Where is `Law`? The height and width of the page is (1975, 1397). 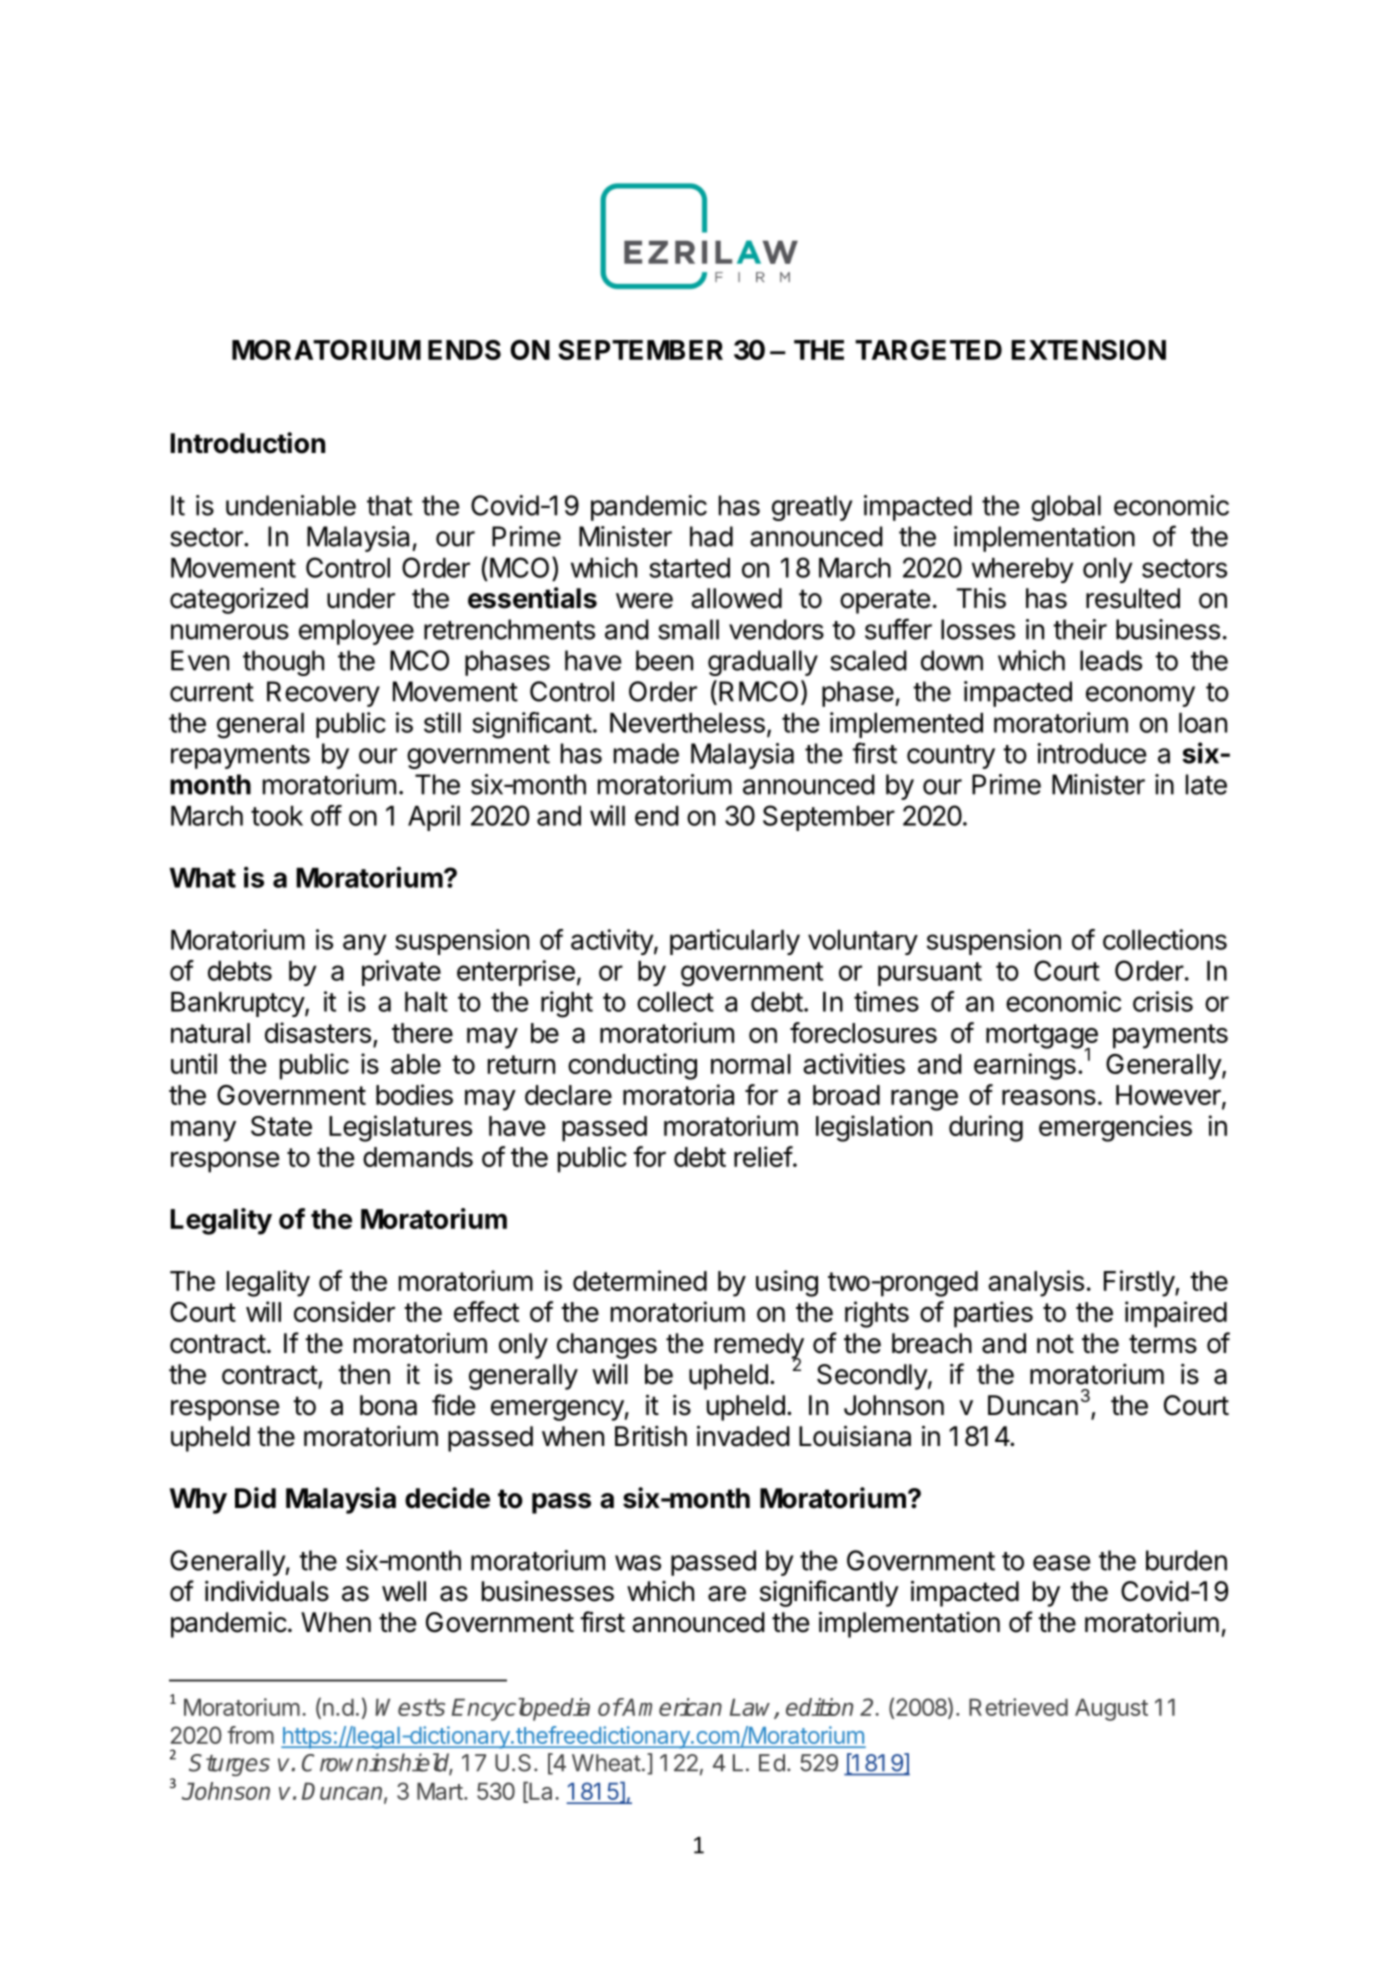 Law is located at coordinates (753, 1708).
